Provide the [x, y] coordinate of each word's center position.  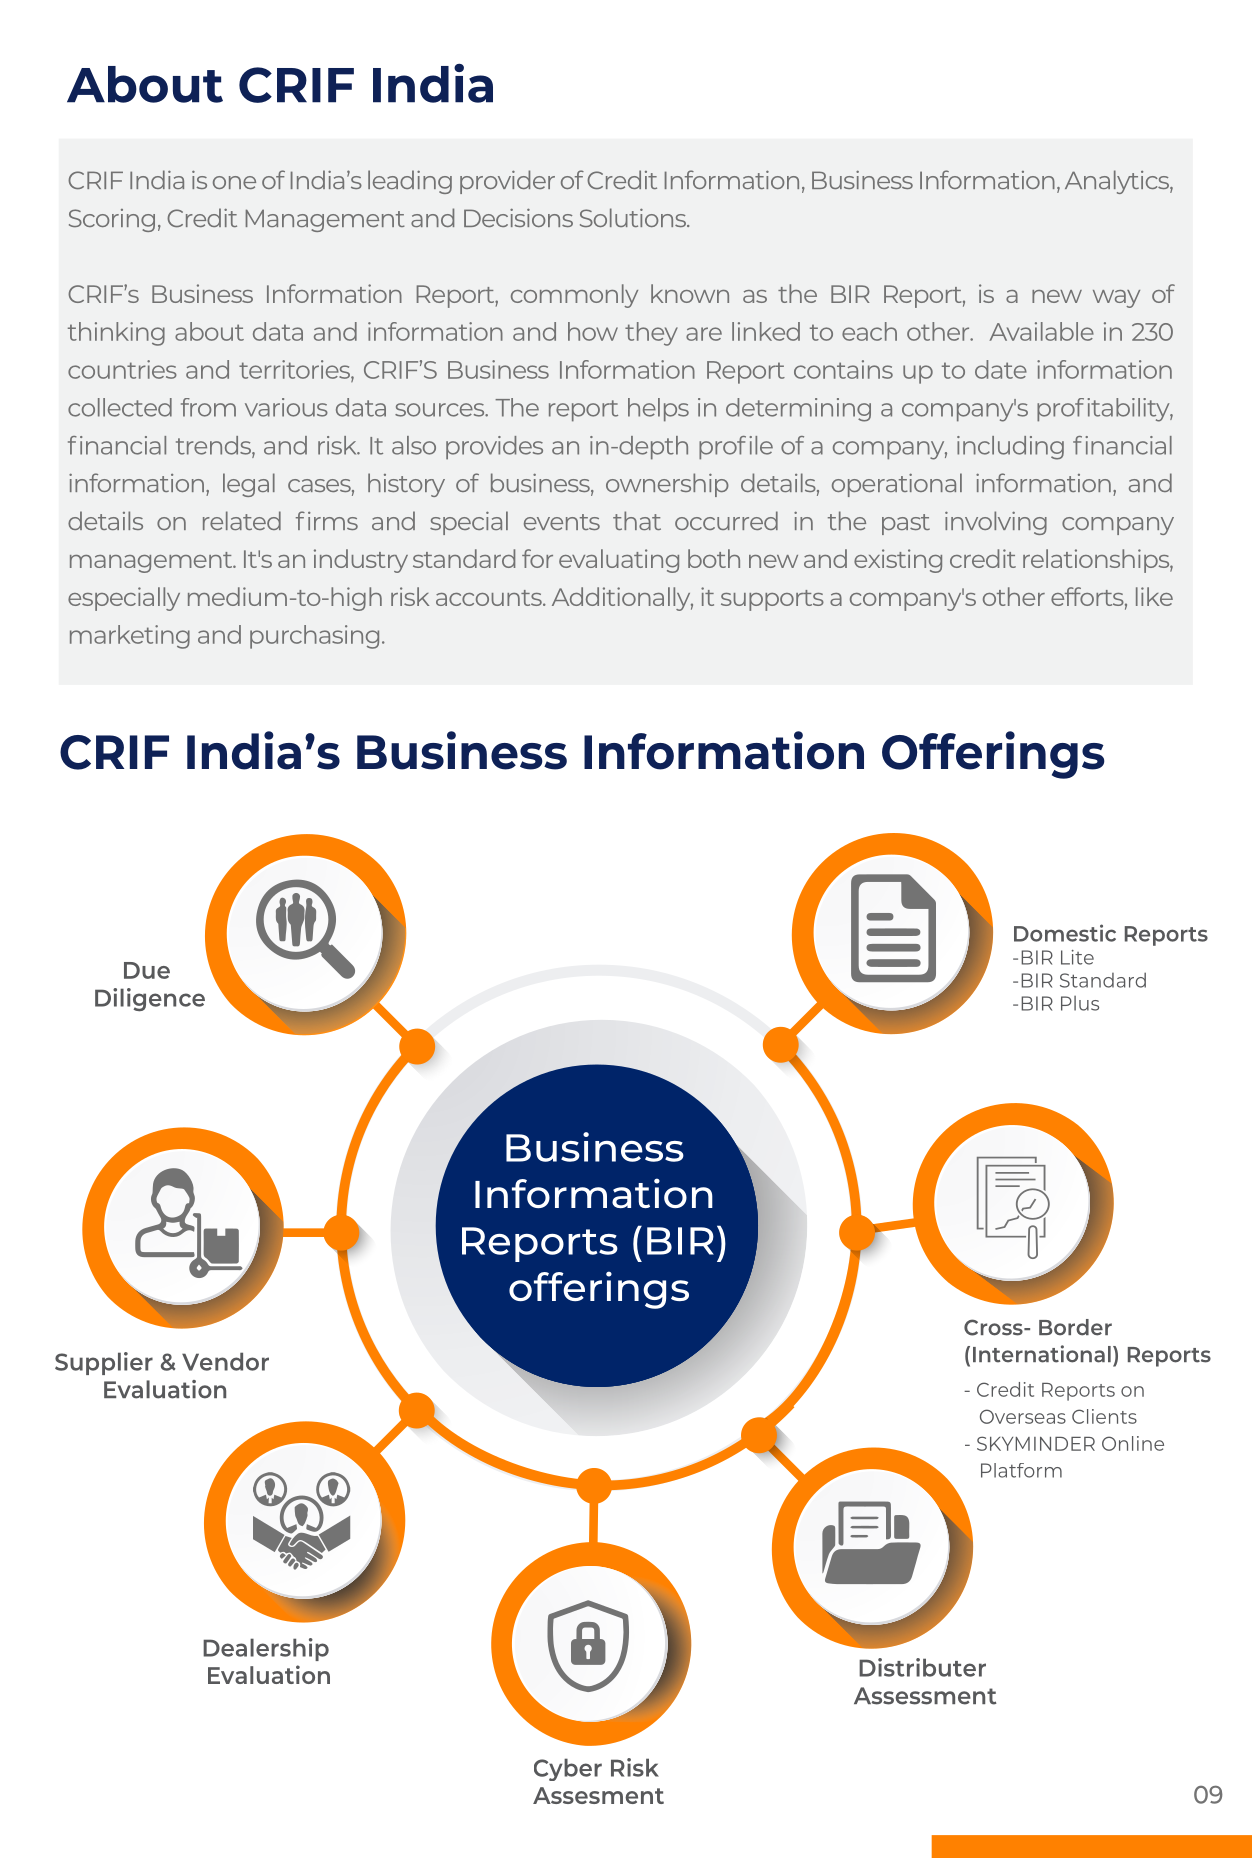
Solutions [634, 217]
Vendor [225, 1361]
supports [772, 600]
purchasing [314, 637]
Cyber [568, 1769]
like [1154, 596]
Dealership [266, 1649]
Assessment [925, 1696]
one [234, 182]
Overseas [1023, 1416]
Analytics [1118, 182]
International [1042, 1354]
